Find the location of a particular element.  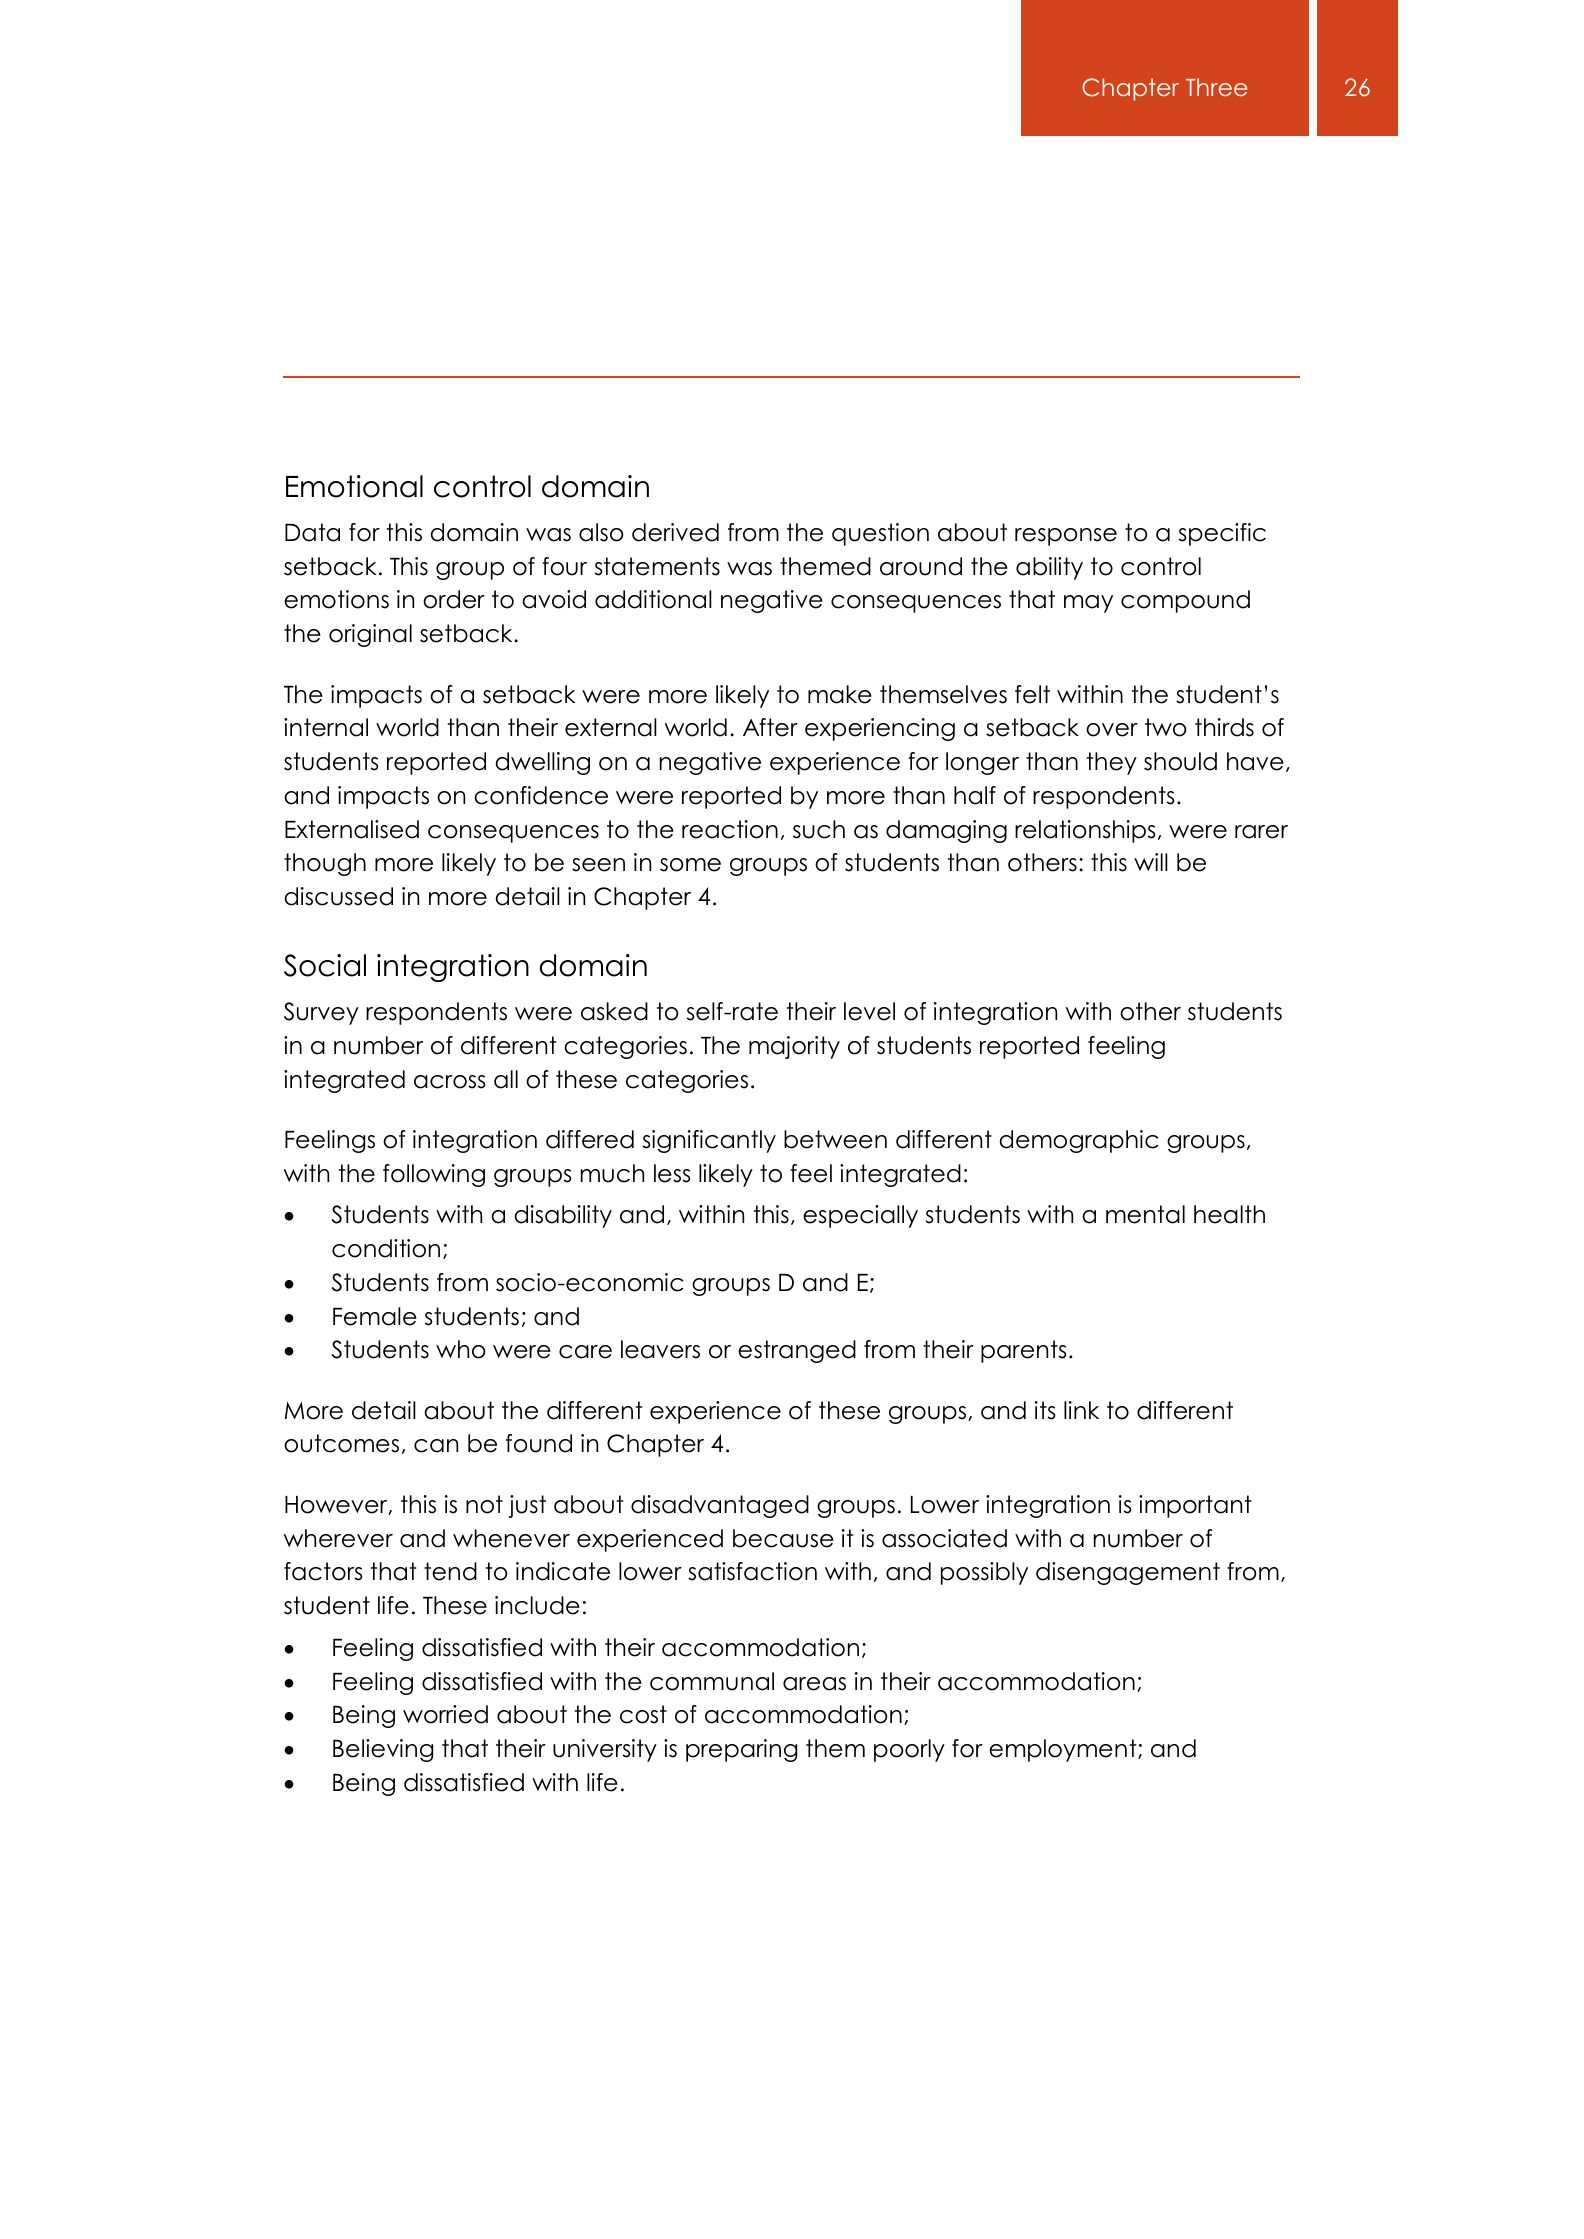

specific is located at coordinates (1222, 534).
